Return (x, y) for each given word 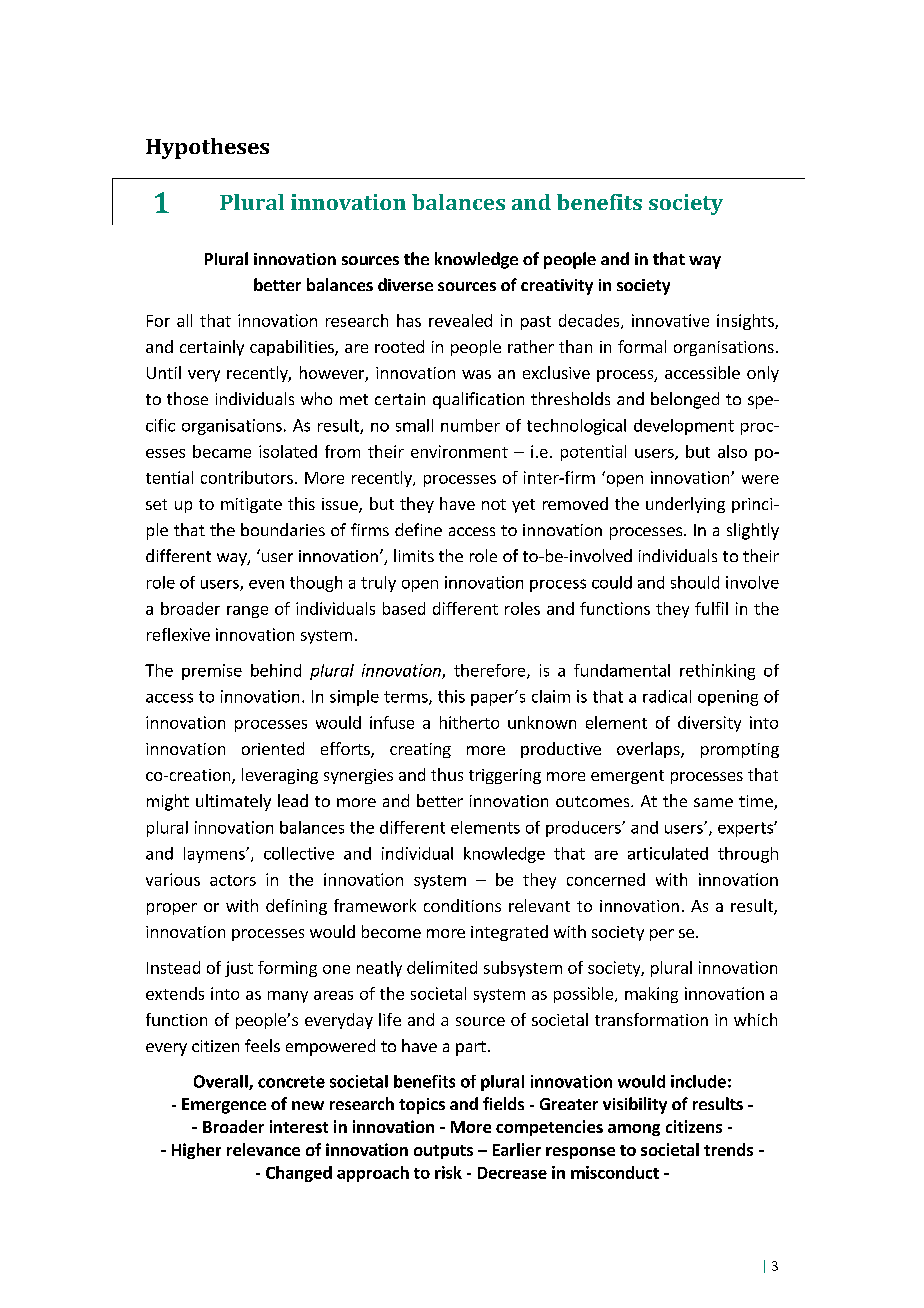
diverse (405, 284)
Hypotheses (207, 148)
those (187, 398)
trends (728, 1149)
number (470, 425)
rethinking (717, 672)
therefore (491, 671)
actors (233, 880)
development (684, 427)
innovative (670, 320)
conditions (462, 905)
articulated (668, 853)
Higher (196, 1151)
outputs (443, 1152)
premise (212, 672)
